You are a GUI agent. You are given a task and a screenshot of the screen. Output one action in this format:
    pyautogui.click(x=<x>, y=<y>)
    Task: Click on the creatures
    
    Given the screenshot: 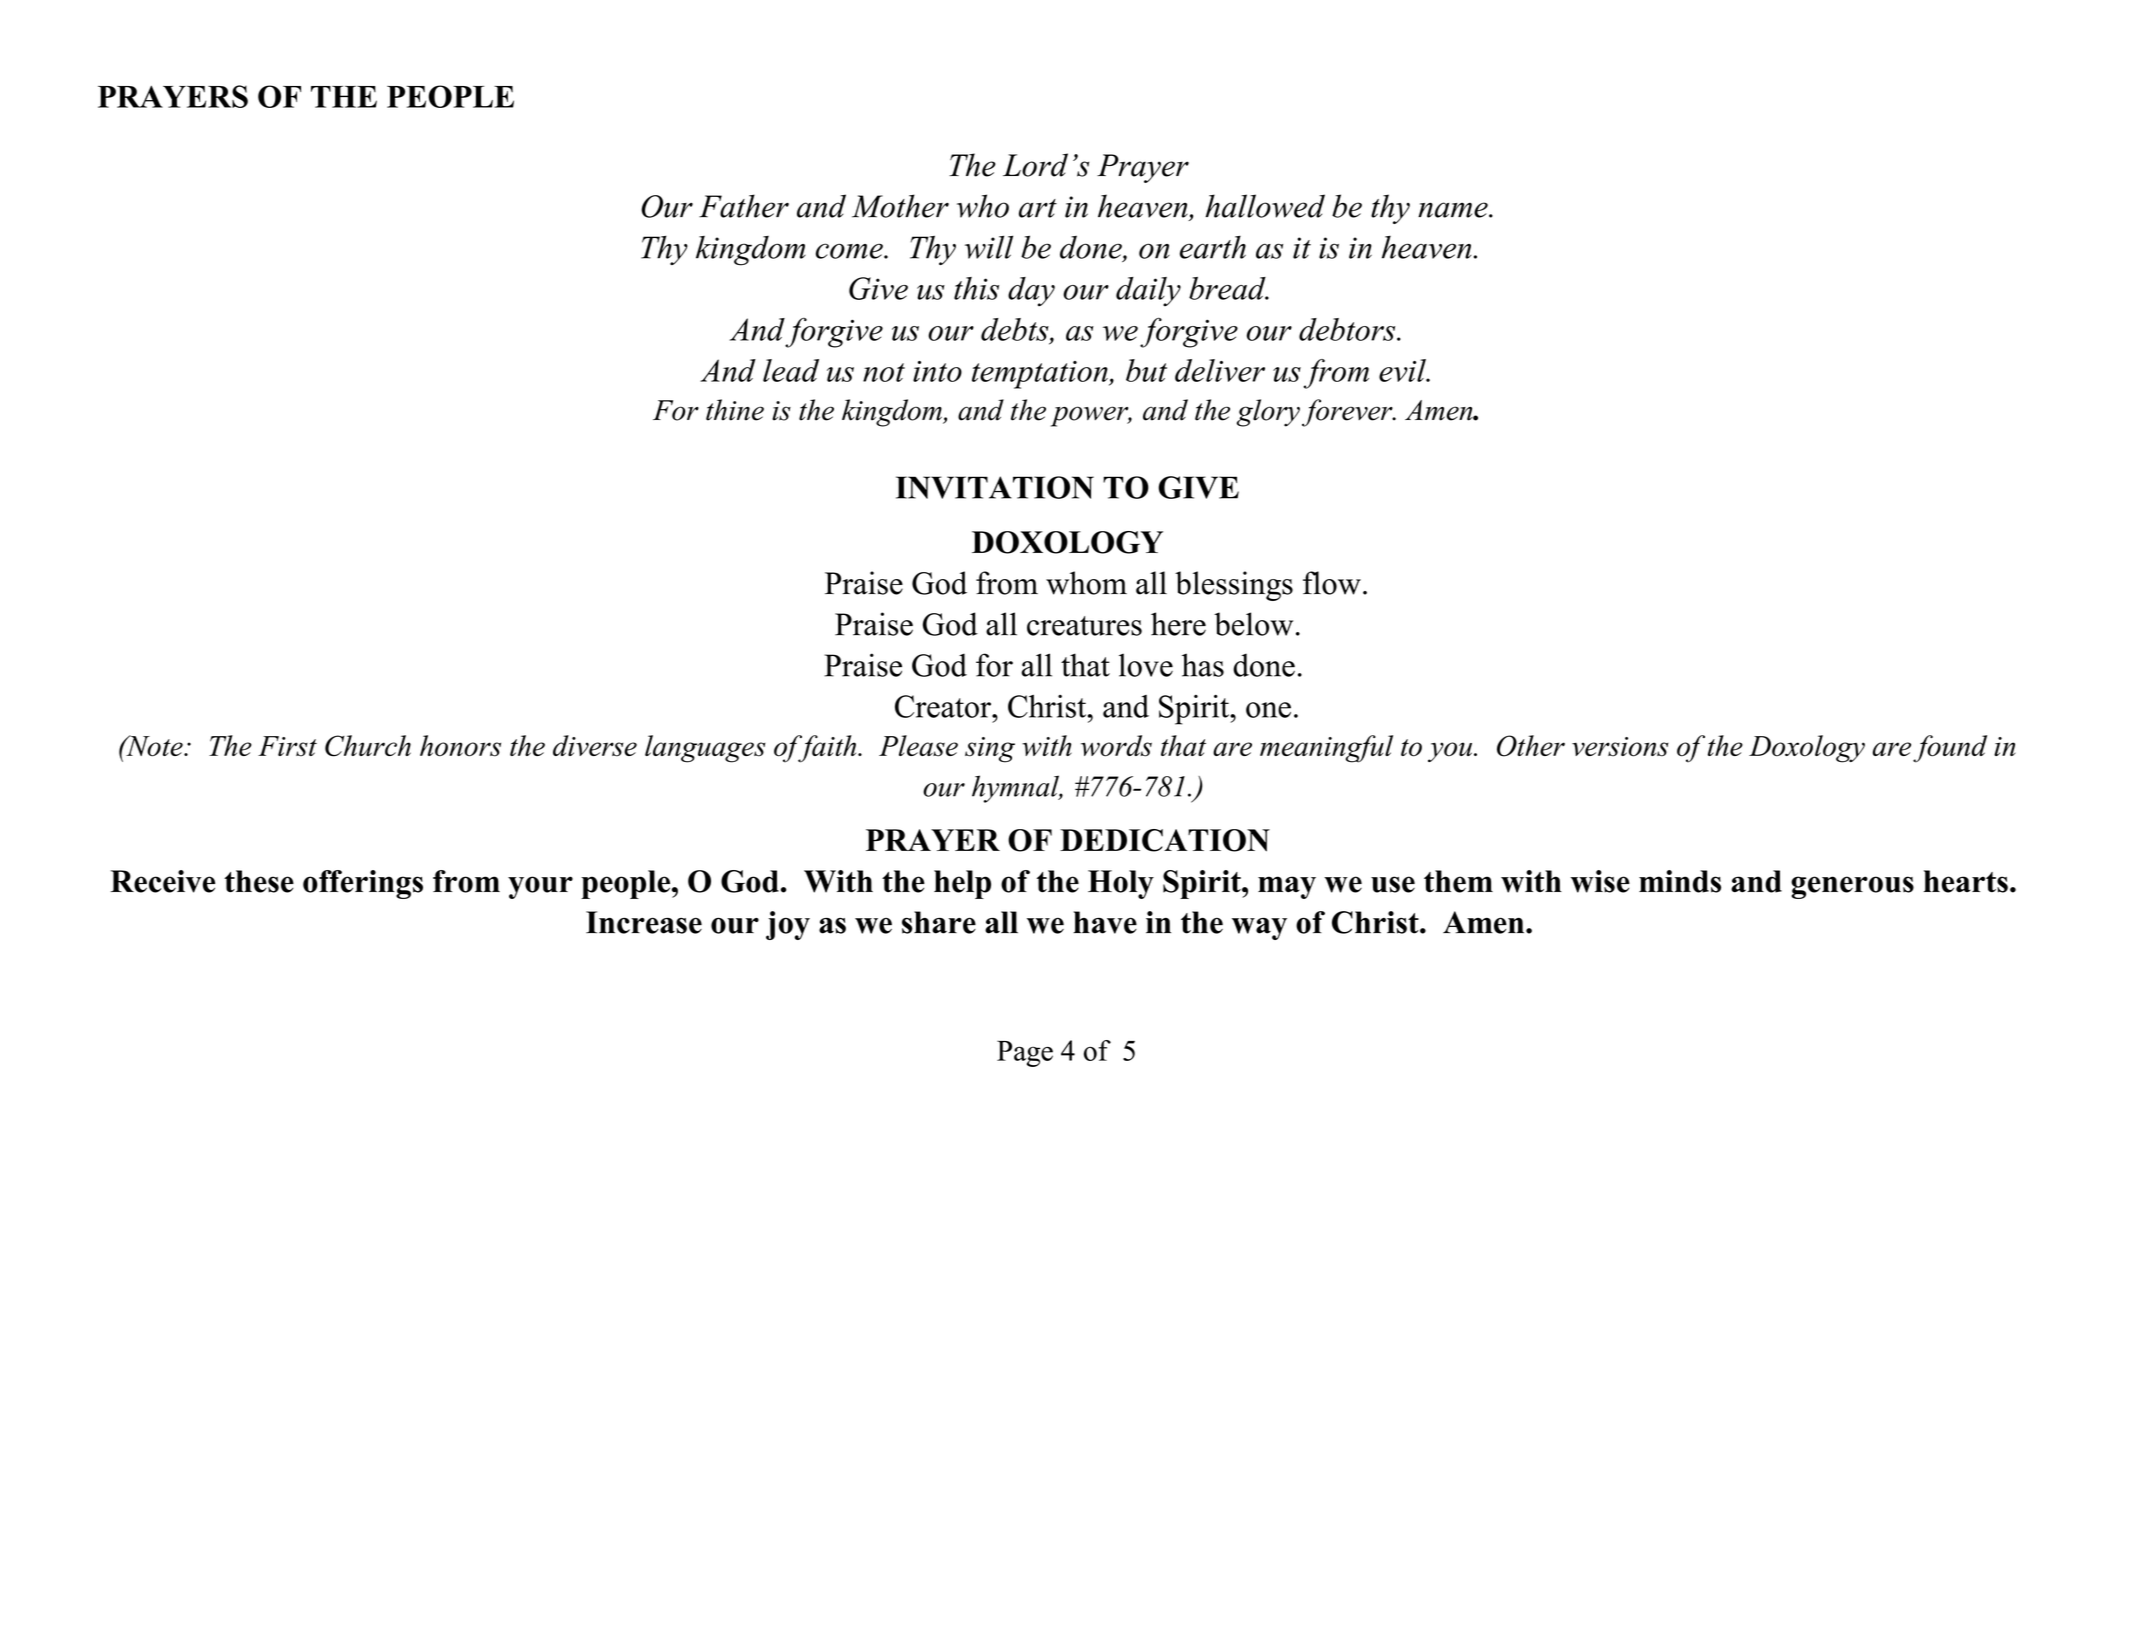 What is the action you would take?
    pyautogui.click(x=1084, y=626)
